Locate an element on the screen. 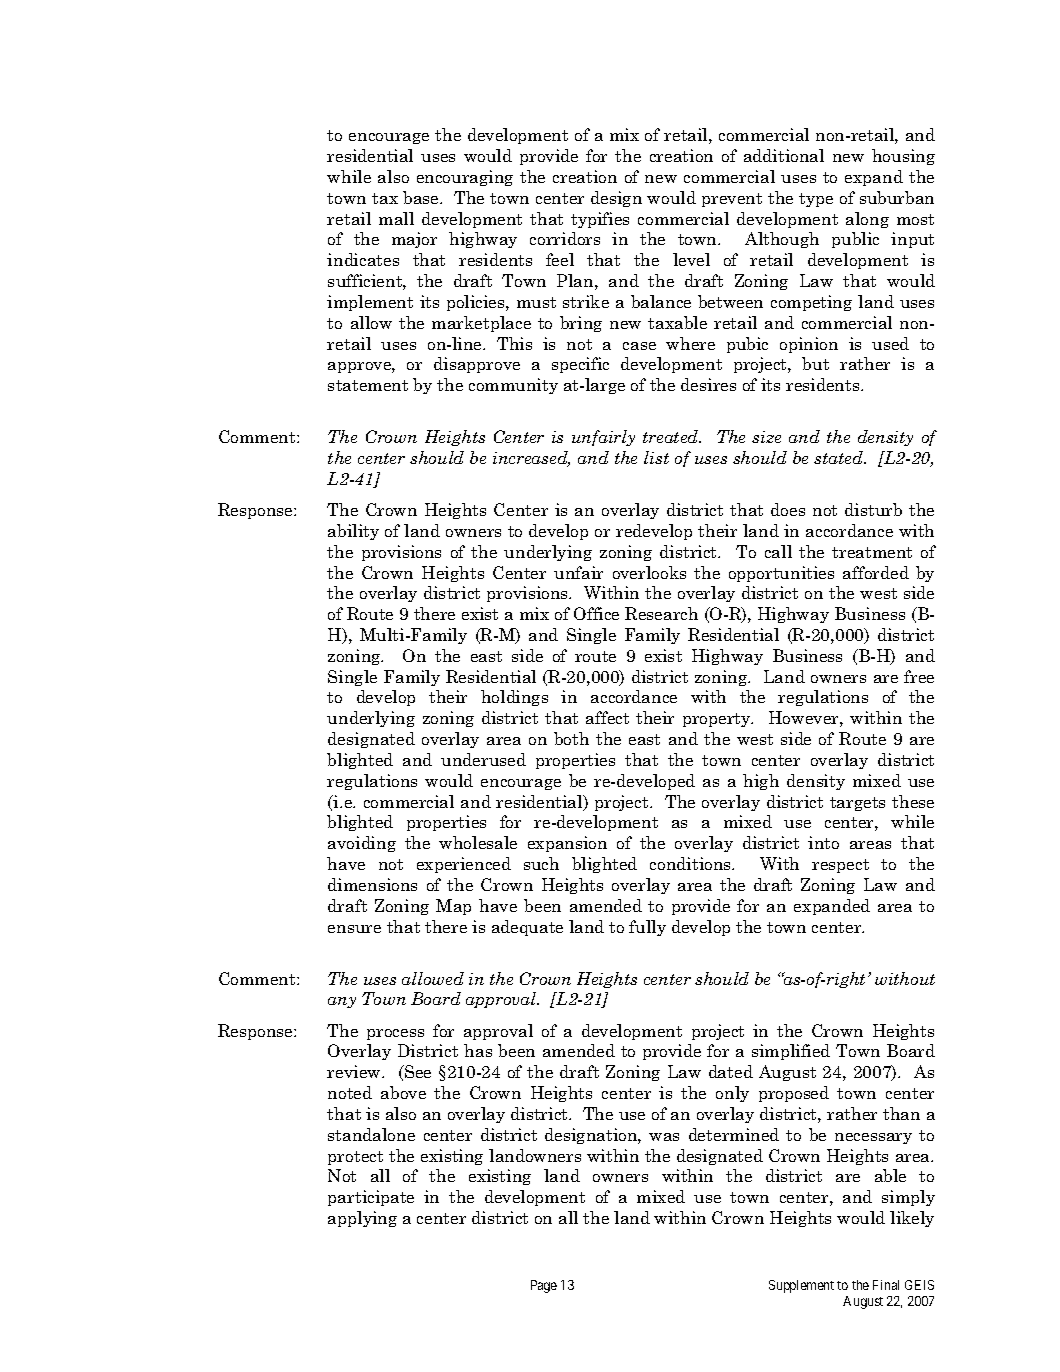 The width and height of the screenshot is (1060, 1372). fully is located at coordinates (647, 928).
